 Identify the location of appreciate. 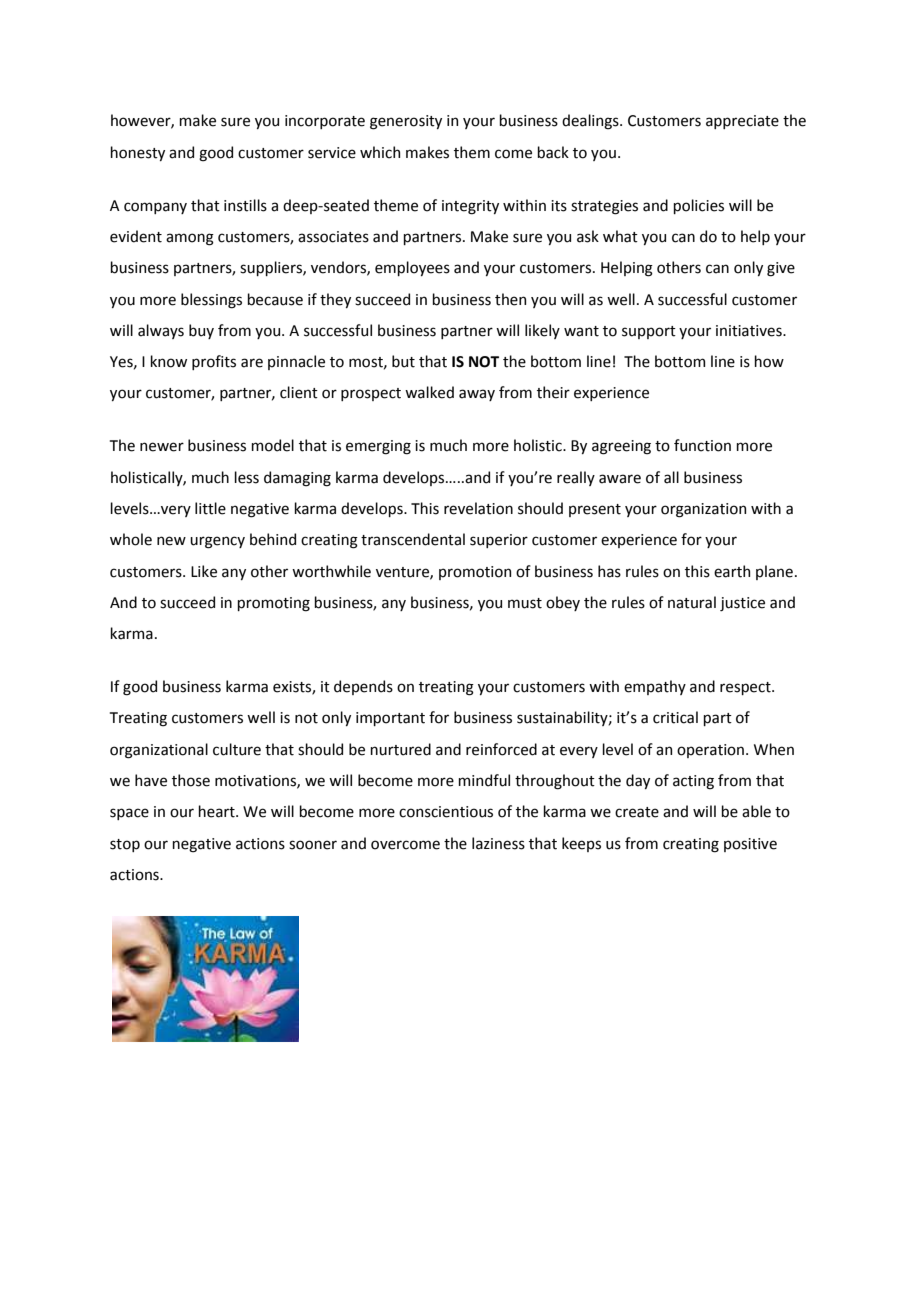
(742, 122).
